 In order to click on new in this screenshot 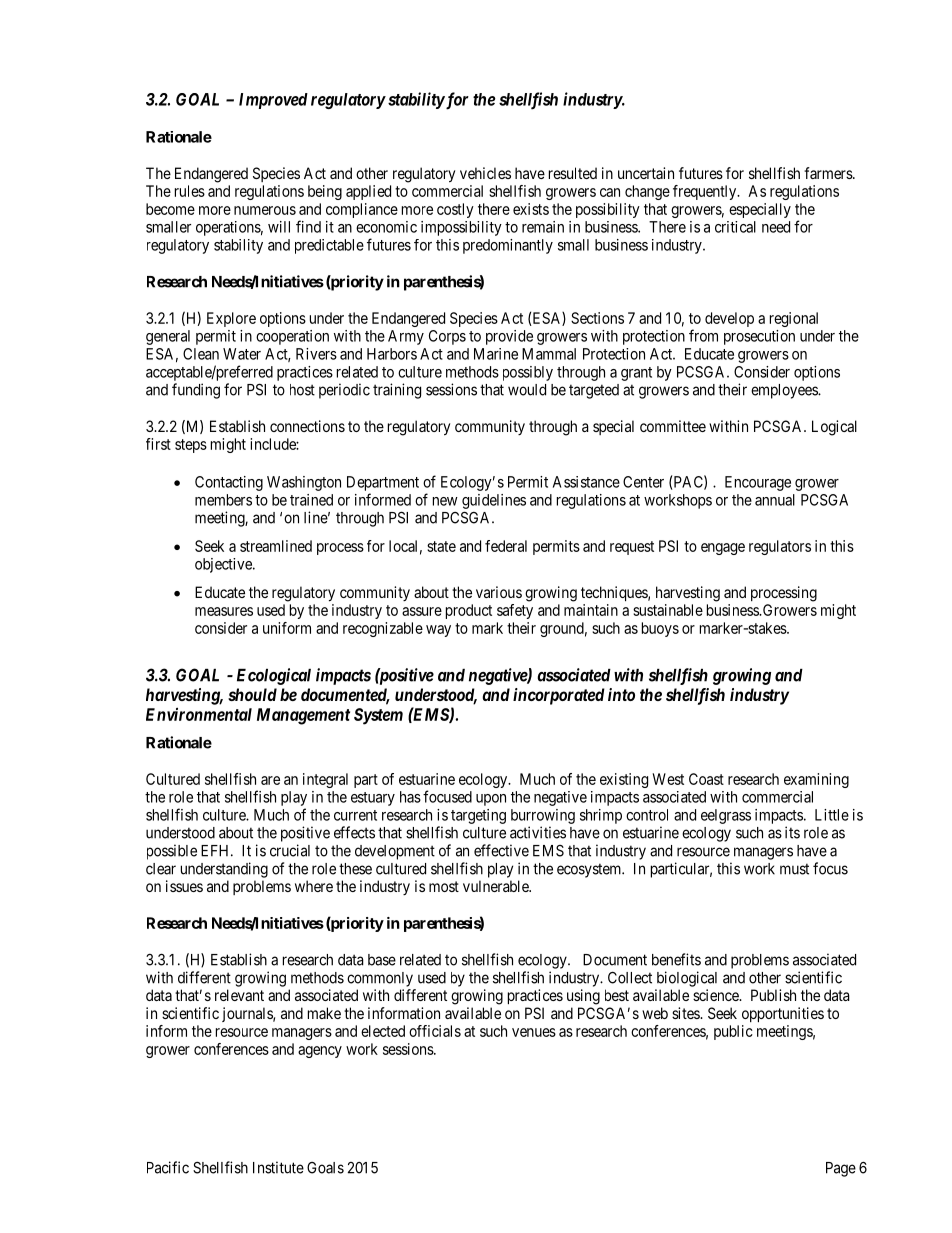, I will do `click(445, 501)`.
